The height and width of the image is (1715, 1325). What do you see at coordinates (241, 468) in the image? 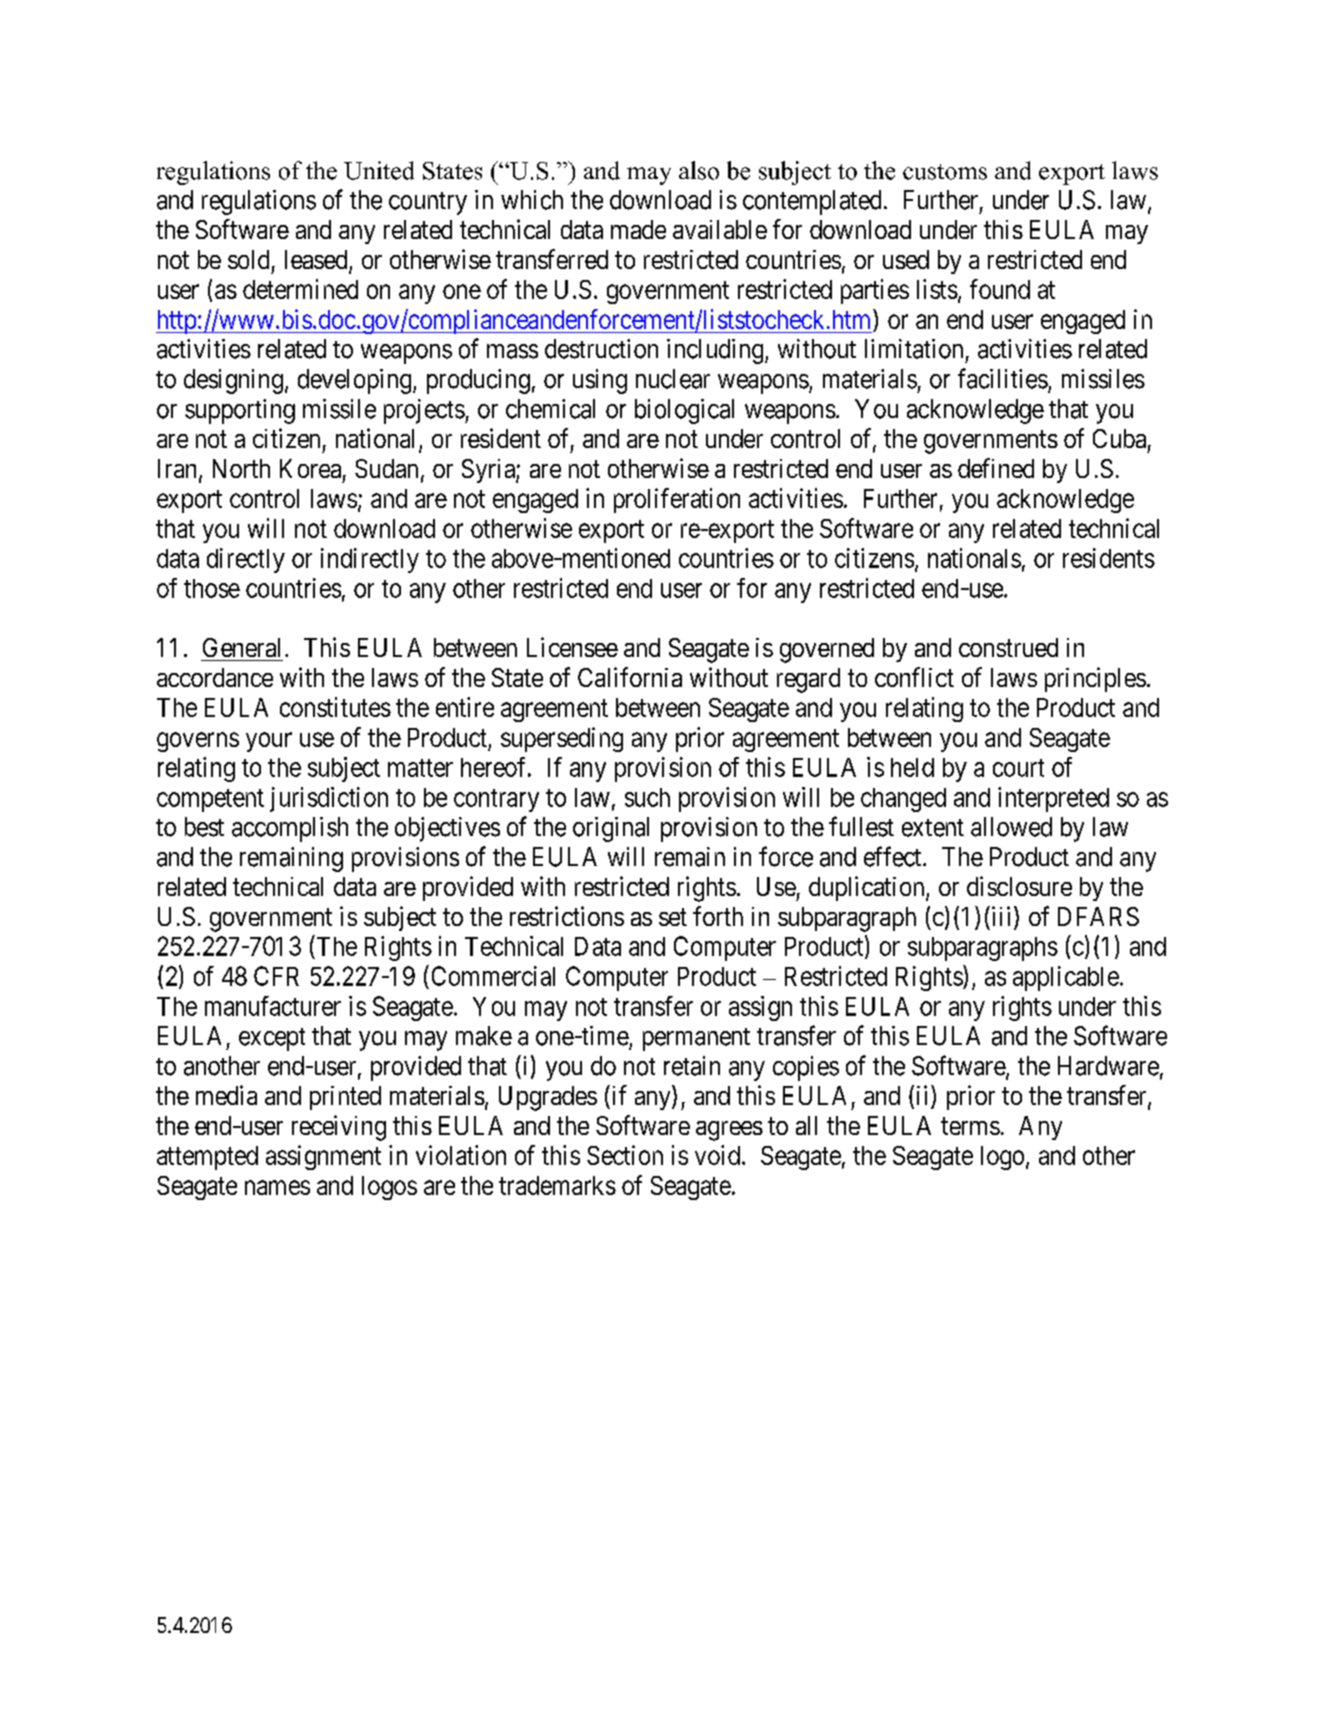
I see `North` at bounding box center [241, 468].
